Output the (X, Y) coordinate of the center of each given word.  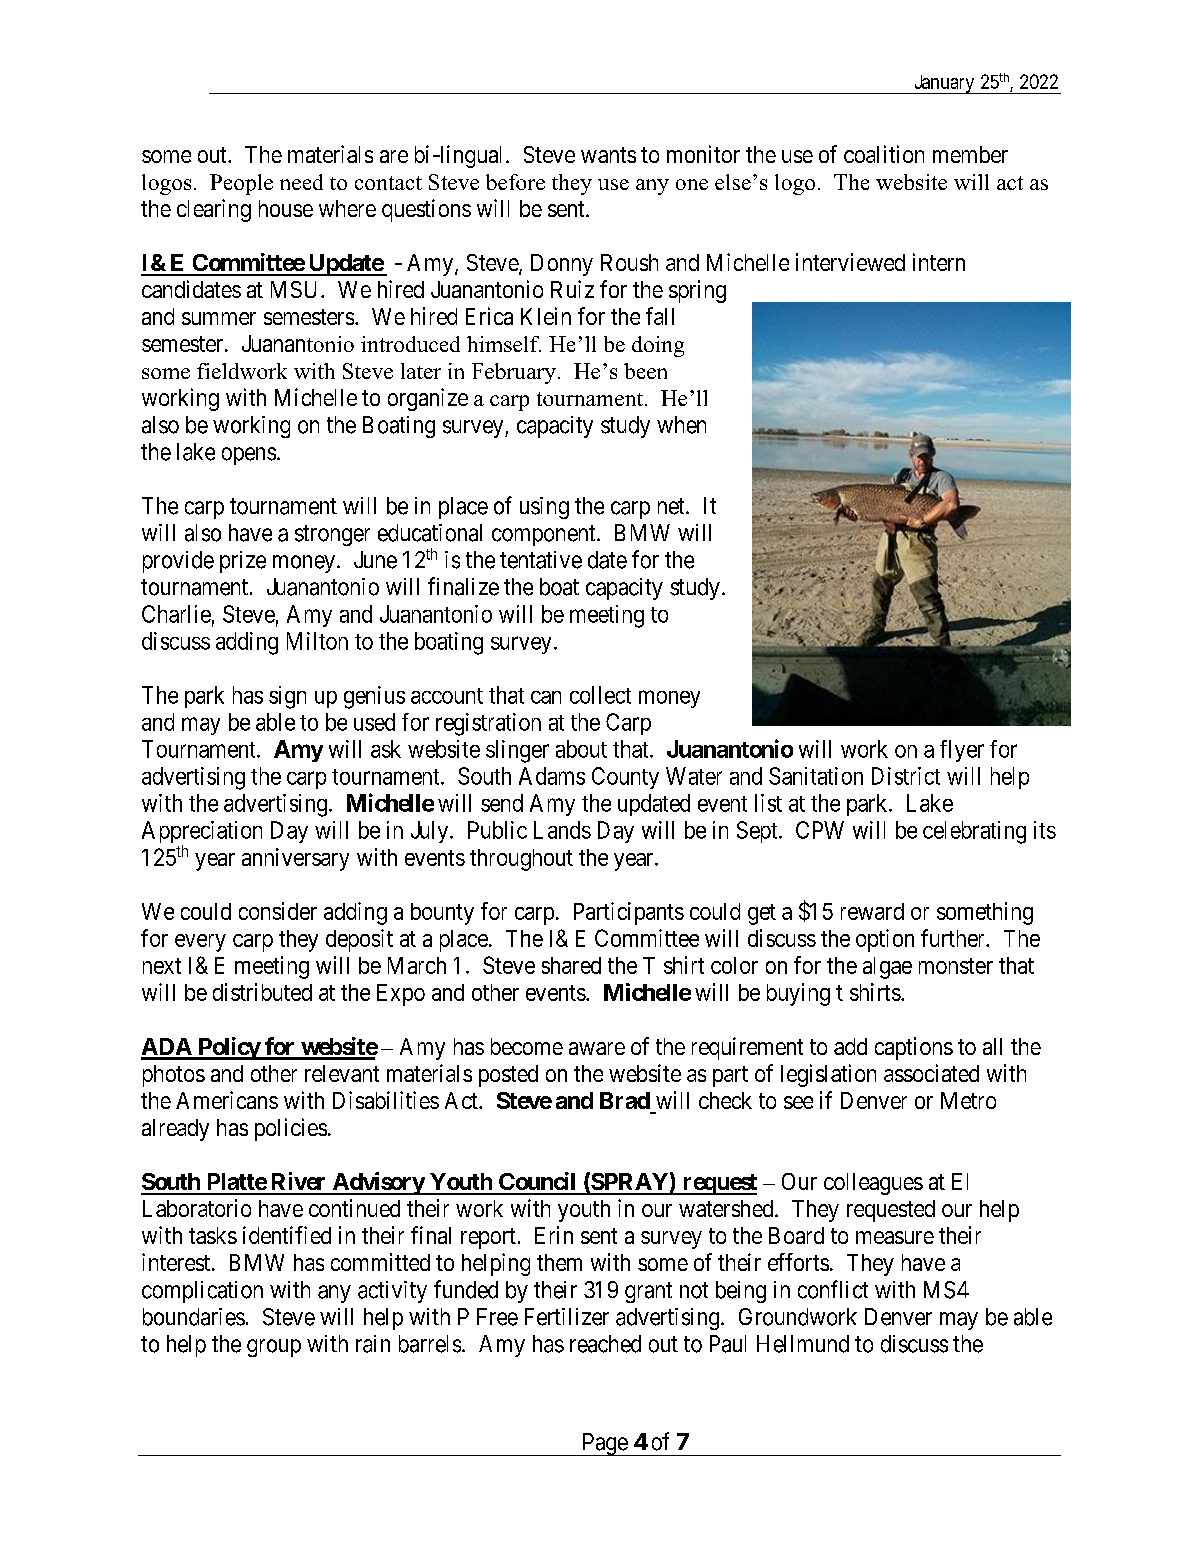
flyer (962, 751)
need (301, 182)
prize (243, 562)
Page (604, 1444)
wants (608, 155)
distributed (262, 992)
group (274, 1348)
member (970, 154)
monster (956, 966)
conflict (833, 1289)
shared (571, 965)
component (545, 535)
